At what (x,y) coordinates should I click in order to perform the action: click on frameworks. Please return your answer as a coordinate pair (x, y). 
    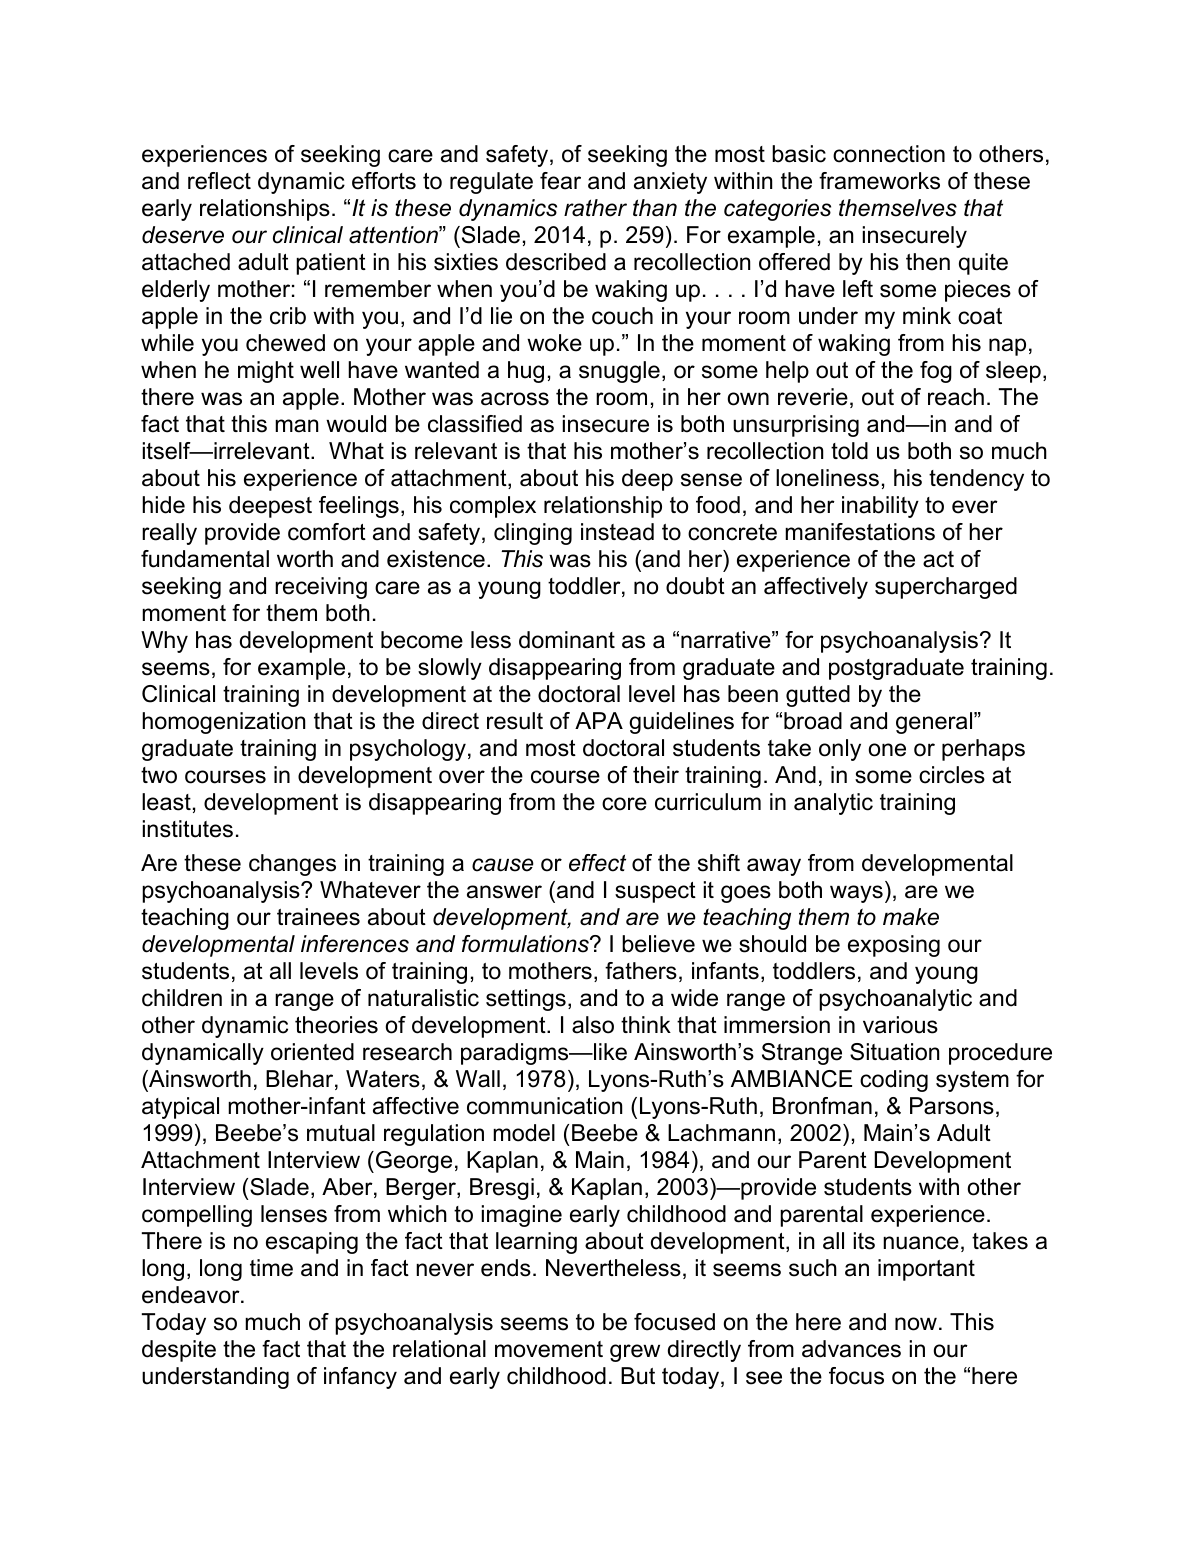
    Looking at the image, I should click on (879, 181).
